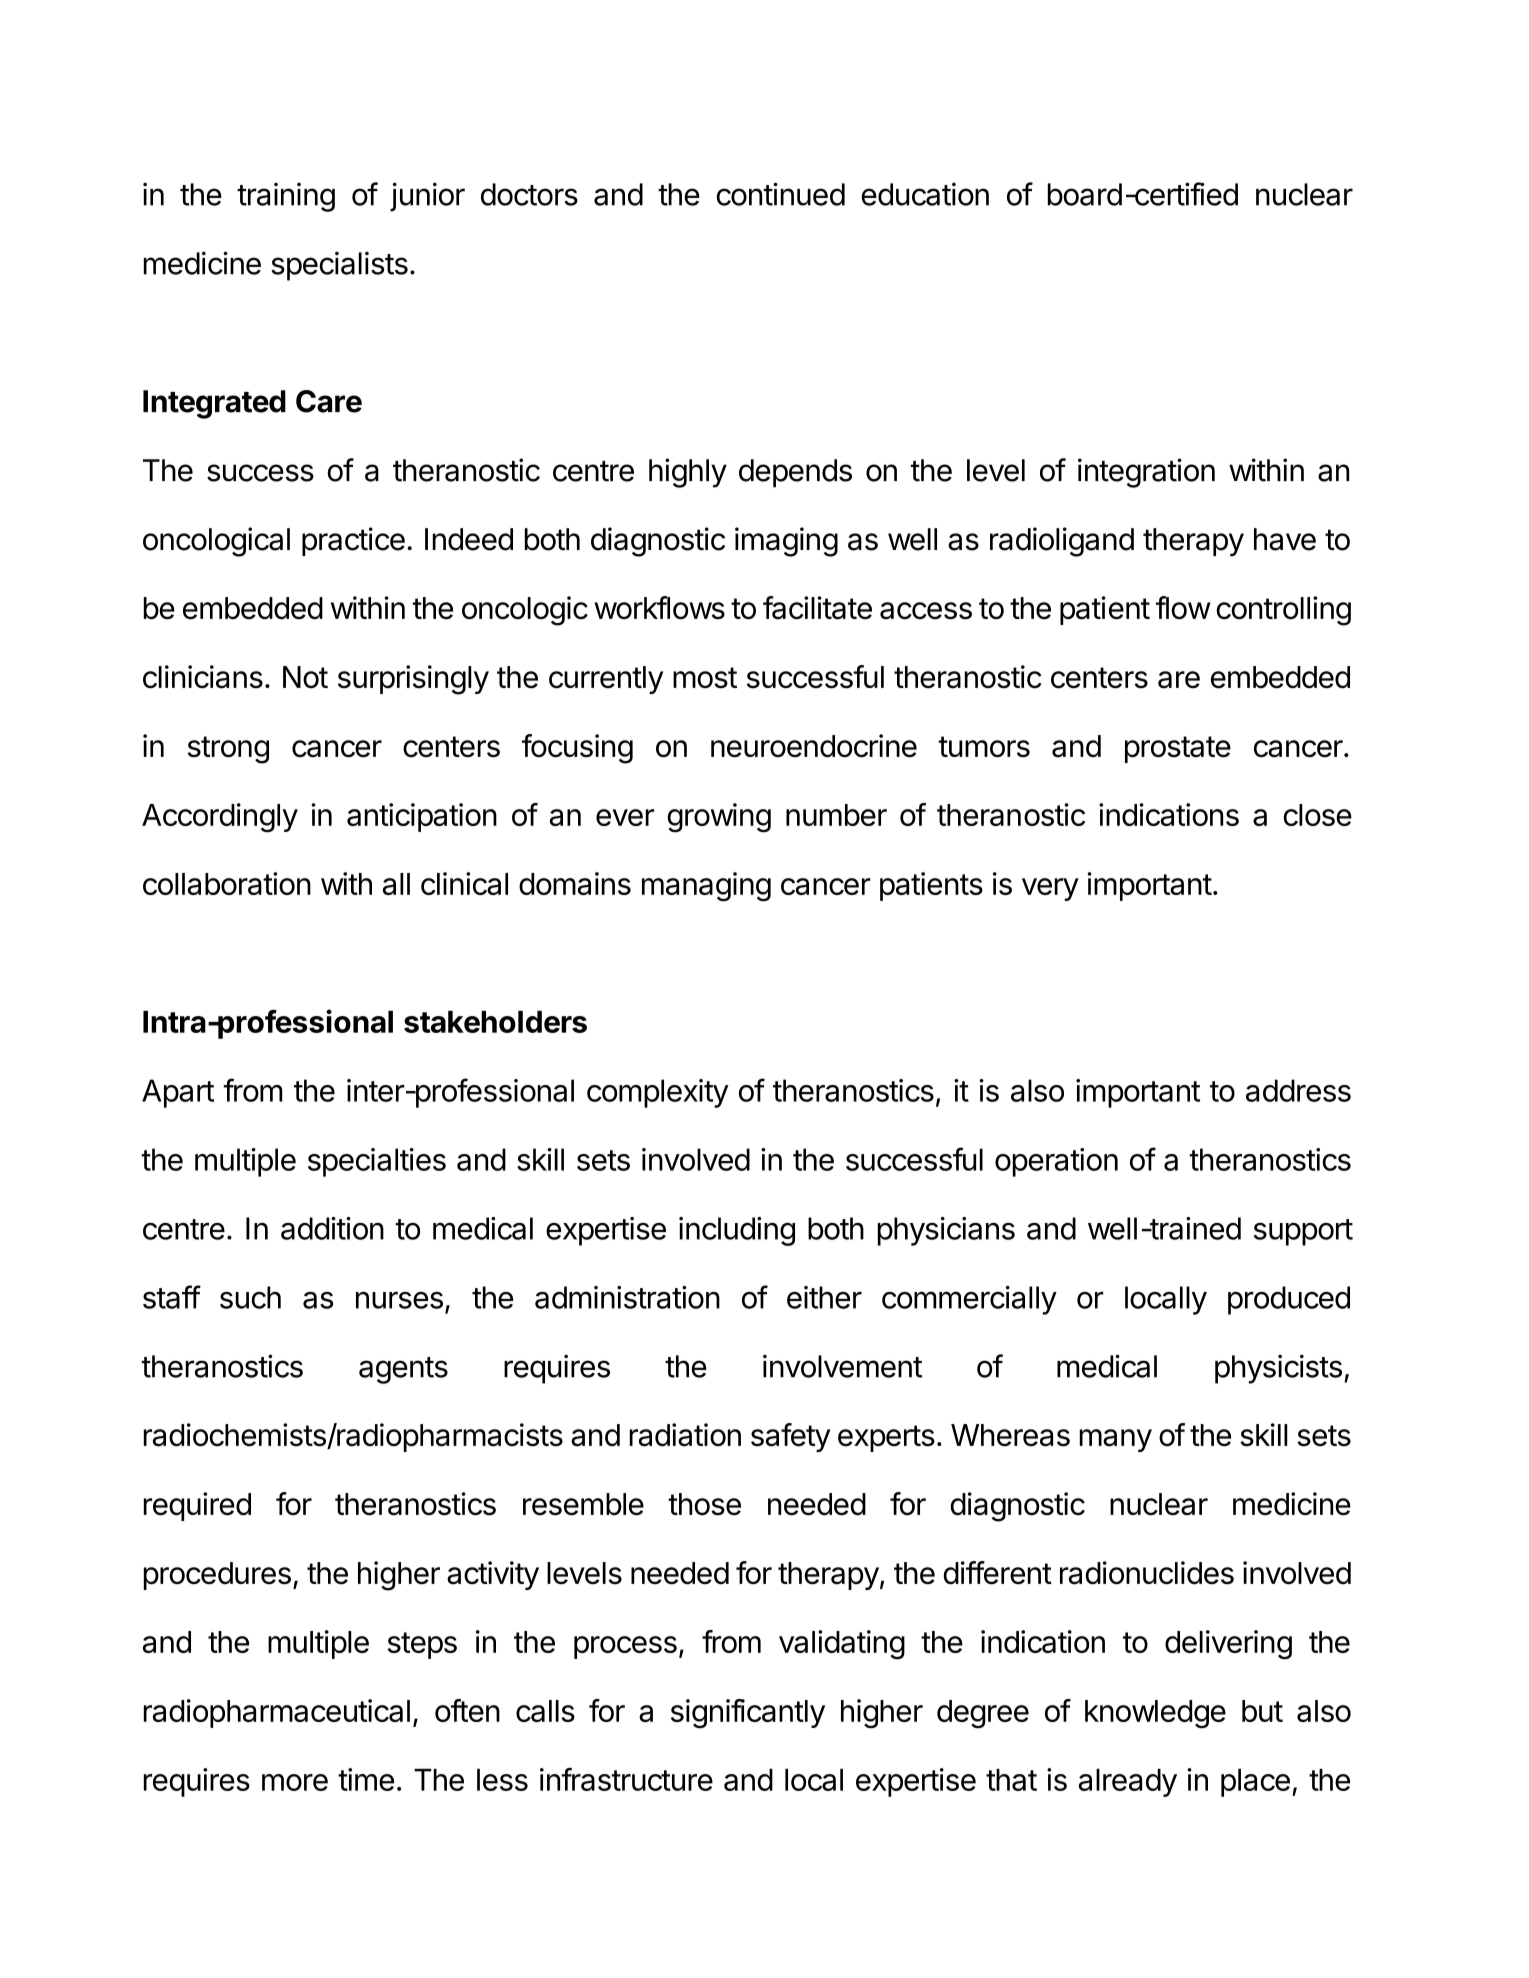 The height and width of the page is (1978, 1529). What do you see at coordinates (1155, 1714) in the page?
I see `knowledge` at bounding box center [1155, 1714].
